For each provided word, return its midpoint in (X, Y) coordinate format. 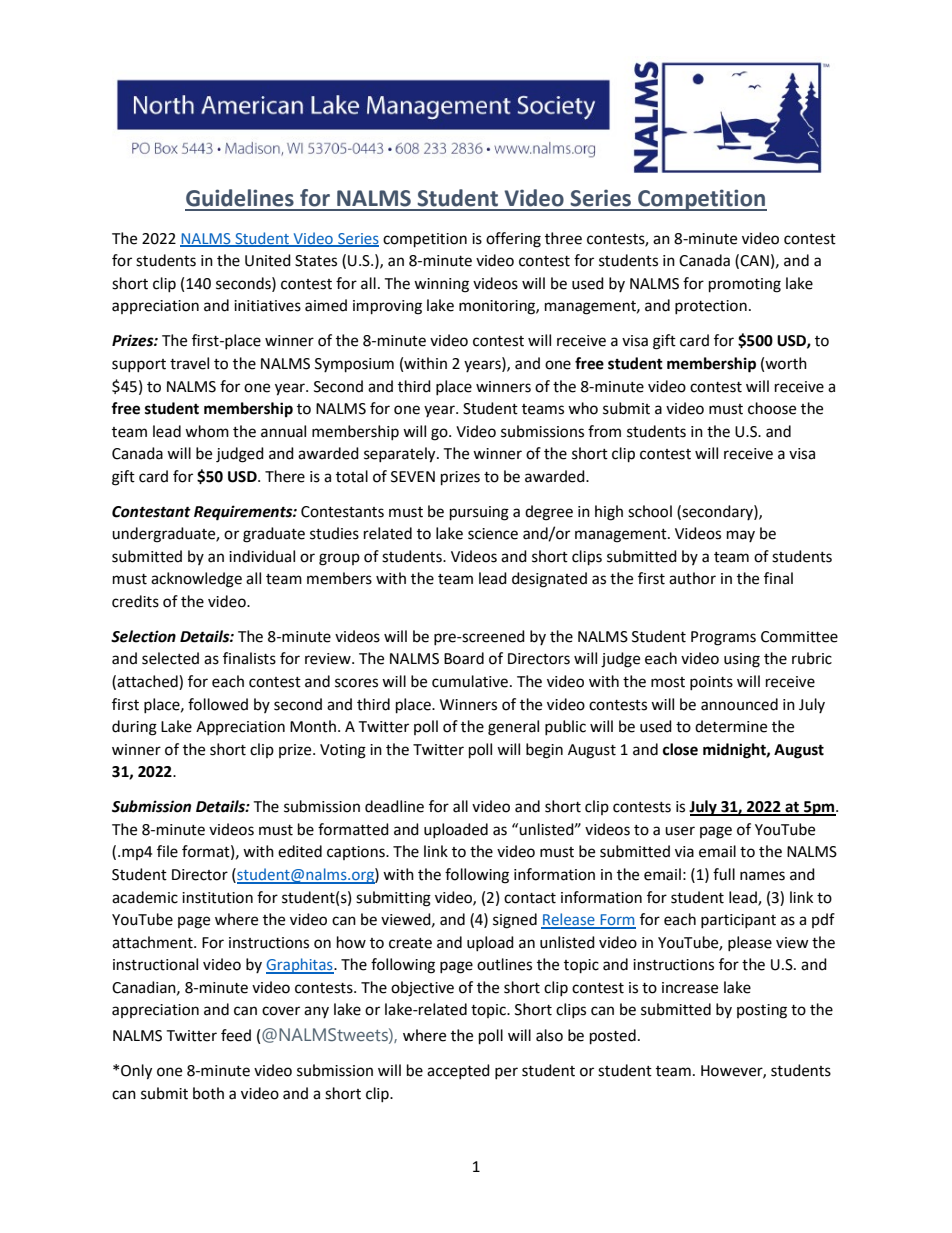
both (208, 1093)
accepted (458, 1071)
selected (170, 658)
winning (441, 285)
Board (464, 658)
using (742, 660)
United (268, 260)
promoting (745, 285)
